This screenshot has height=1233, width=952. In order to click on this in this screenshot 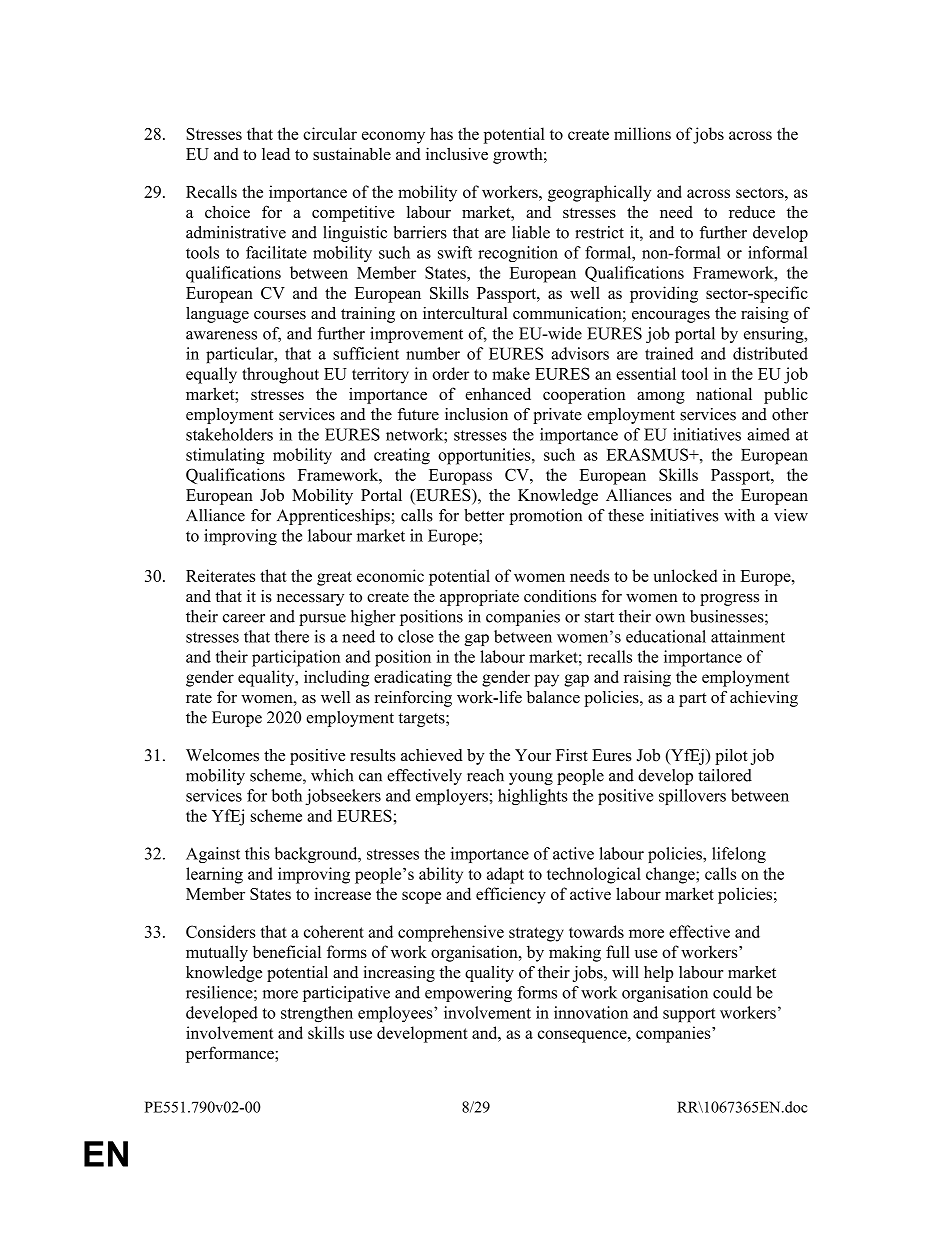, I will do `click(257, 853)`.
